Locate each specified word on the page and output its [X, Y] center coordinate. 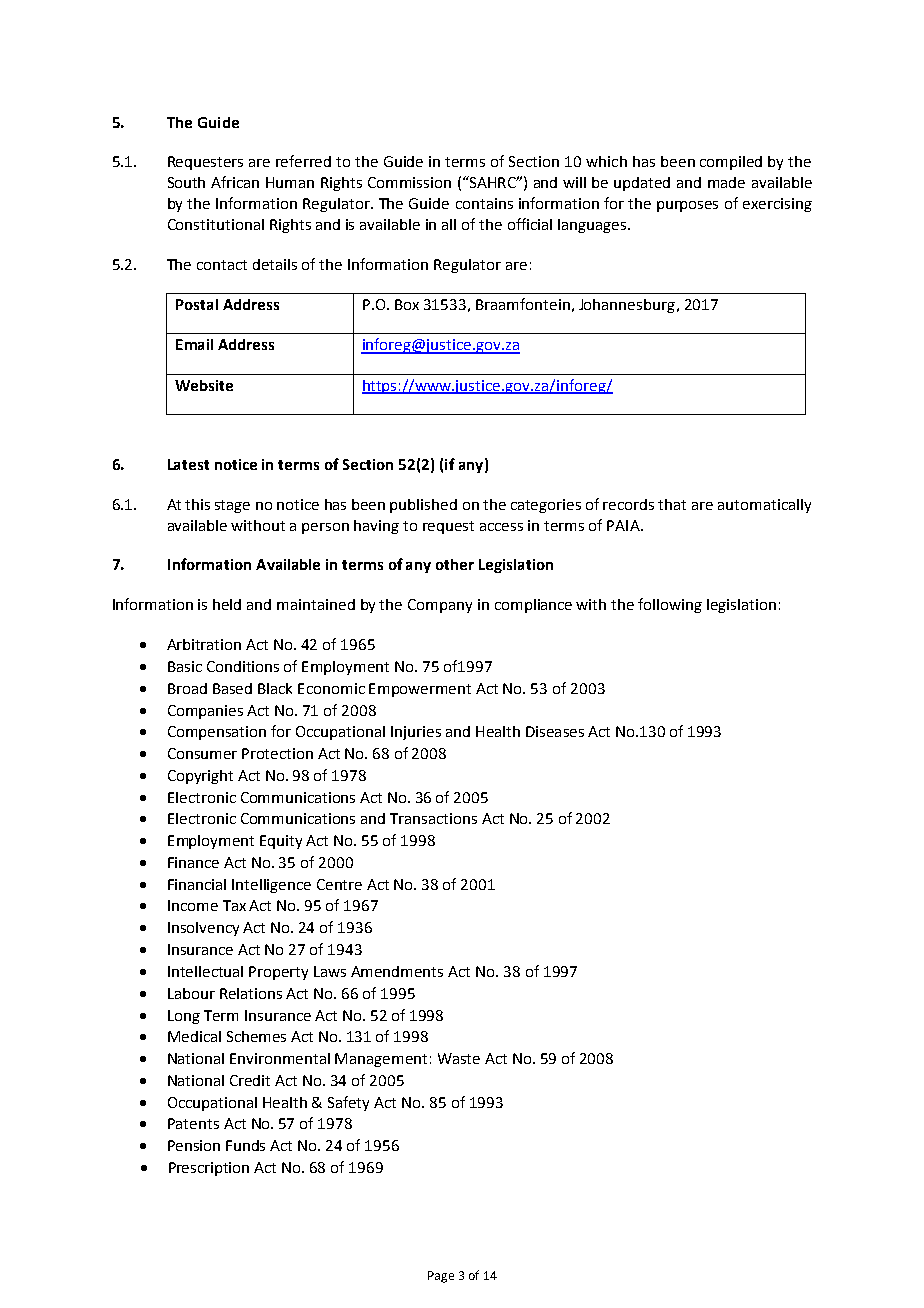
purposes [687, 206]
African [235, 182]
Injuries [416, 733]
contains [484, 203]
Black [275, 688]
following [670, 605]
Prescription [209, 1169]
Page [441, 1277]
